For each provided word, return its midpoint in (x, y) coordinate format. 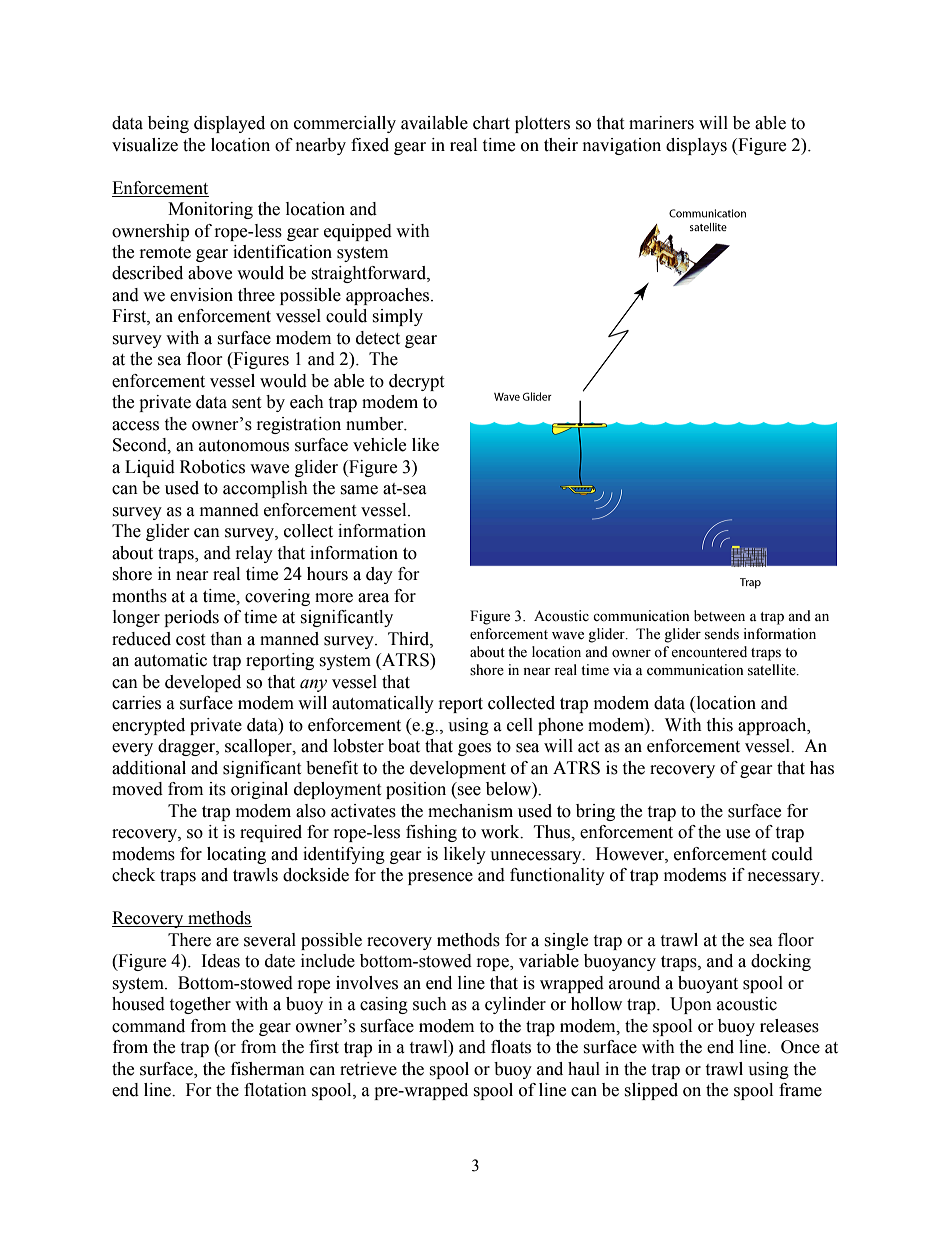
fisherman (268, 1069)
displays (696, 146)
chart (491, 123)
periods (191, 618)
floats (511, 1047)
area (373, 598)
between (719, 616)
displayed (229, 124)
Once (800, 1047)
